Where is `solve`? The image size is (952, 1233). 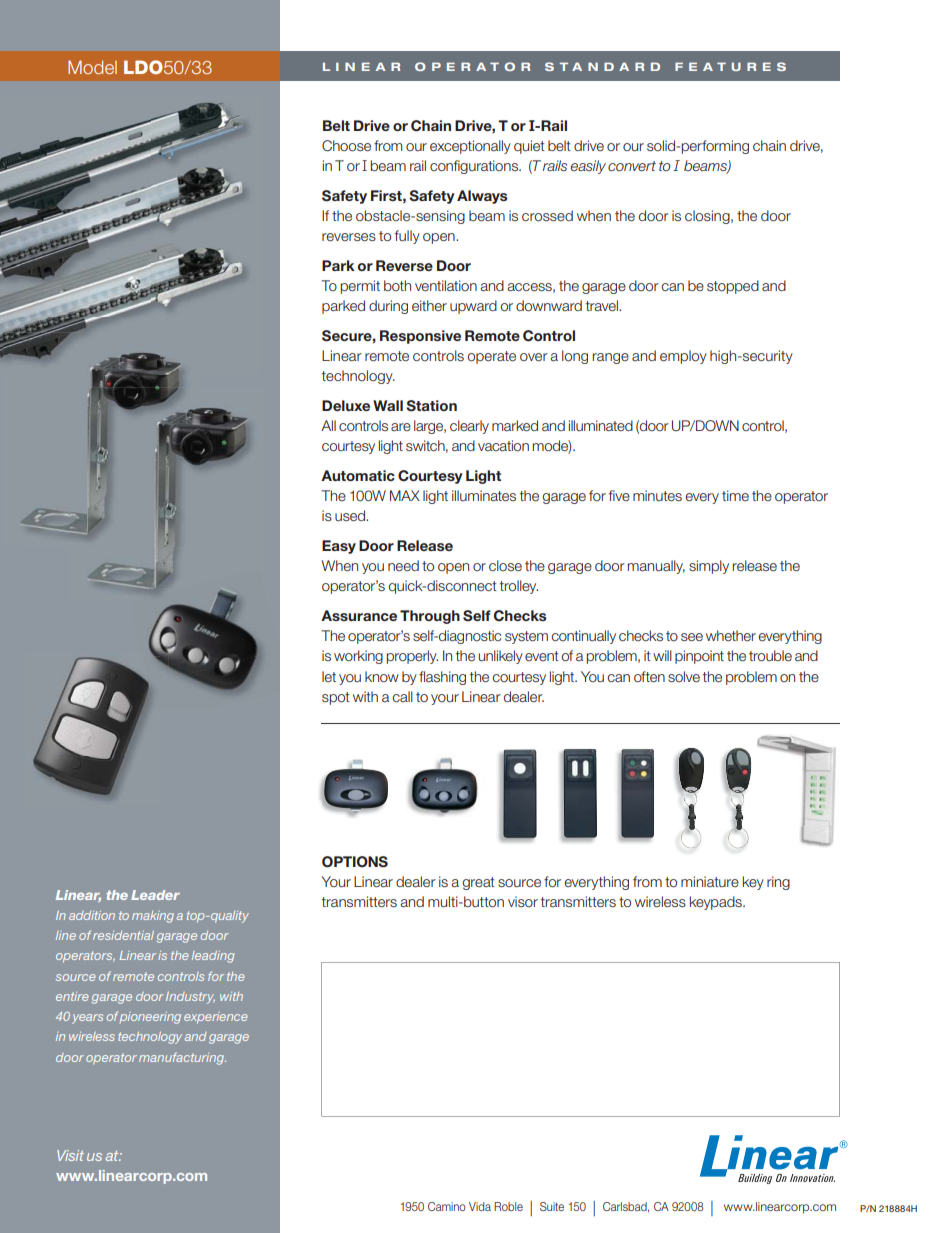
solve is located at coordinates (684, 676).
